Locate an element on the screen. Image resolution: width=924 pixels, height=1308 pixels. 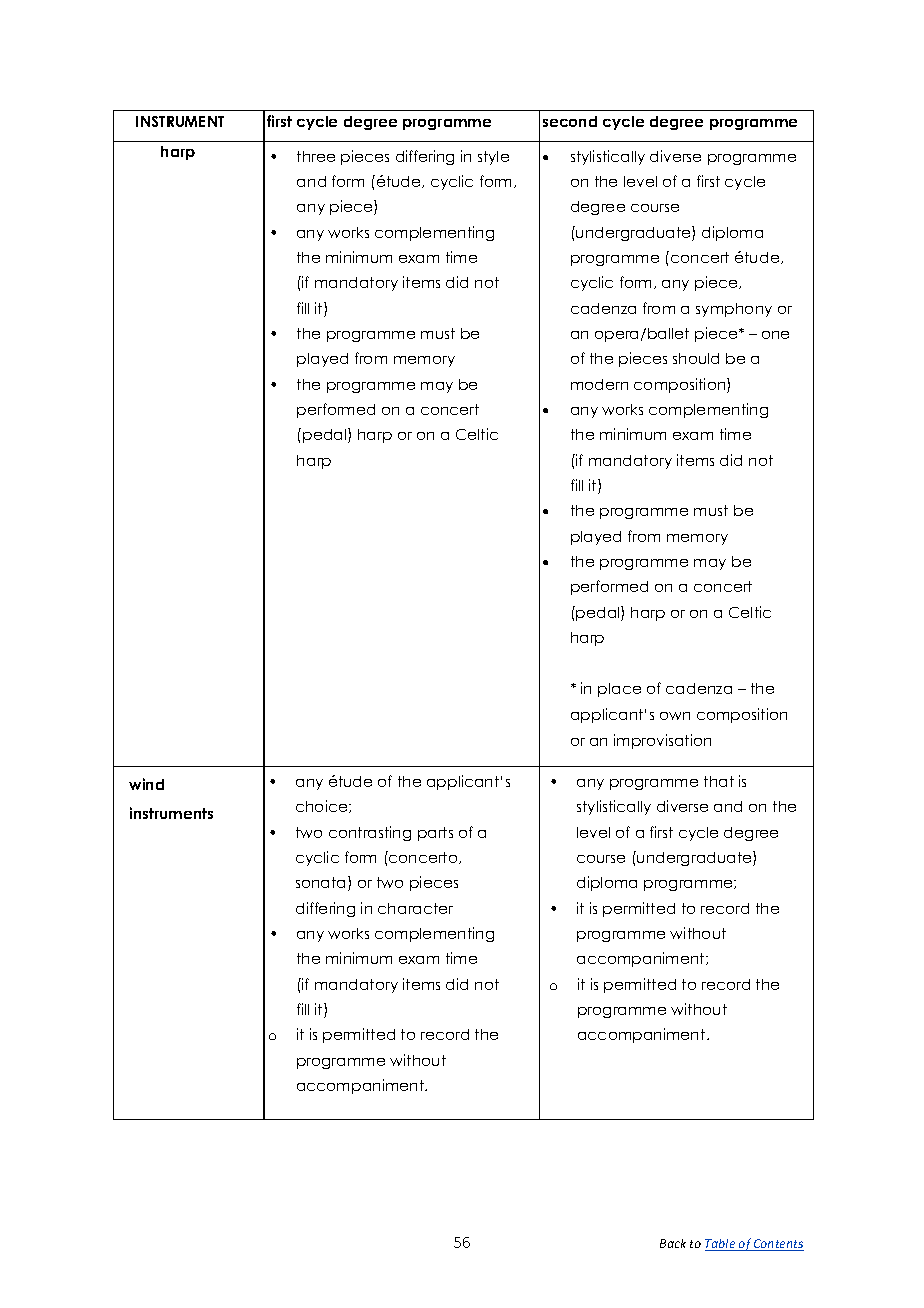
sonata is located at coordinates (322, 883).
